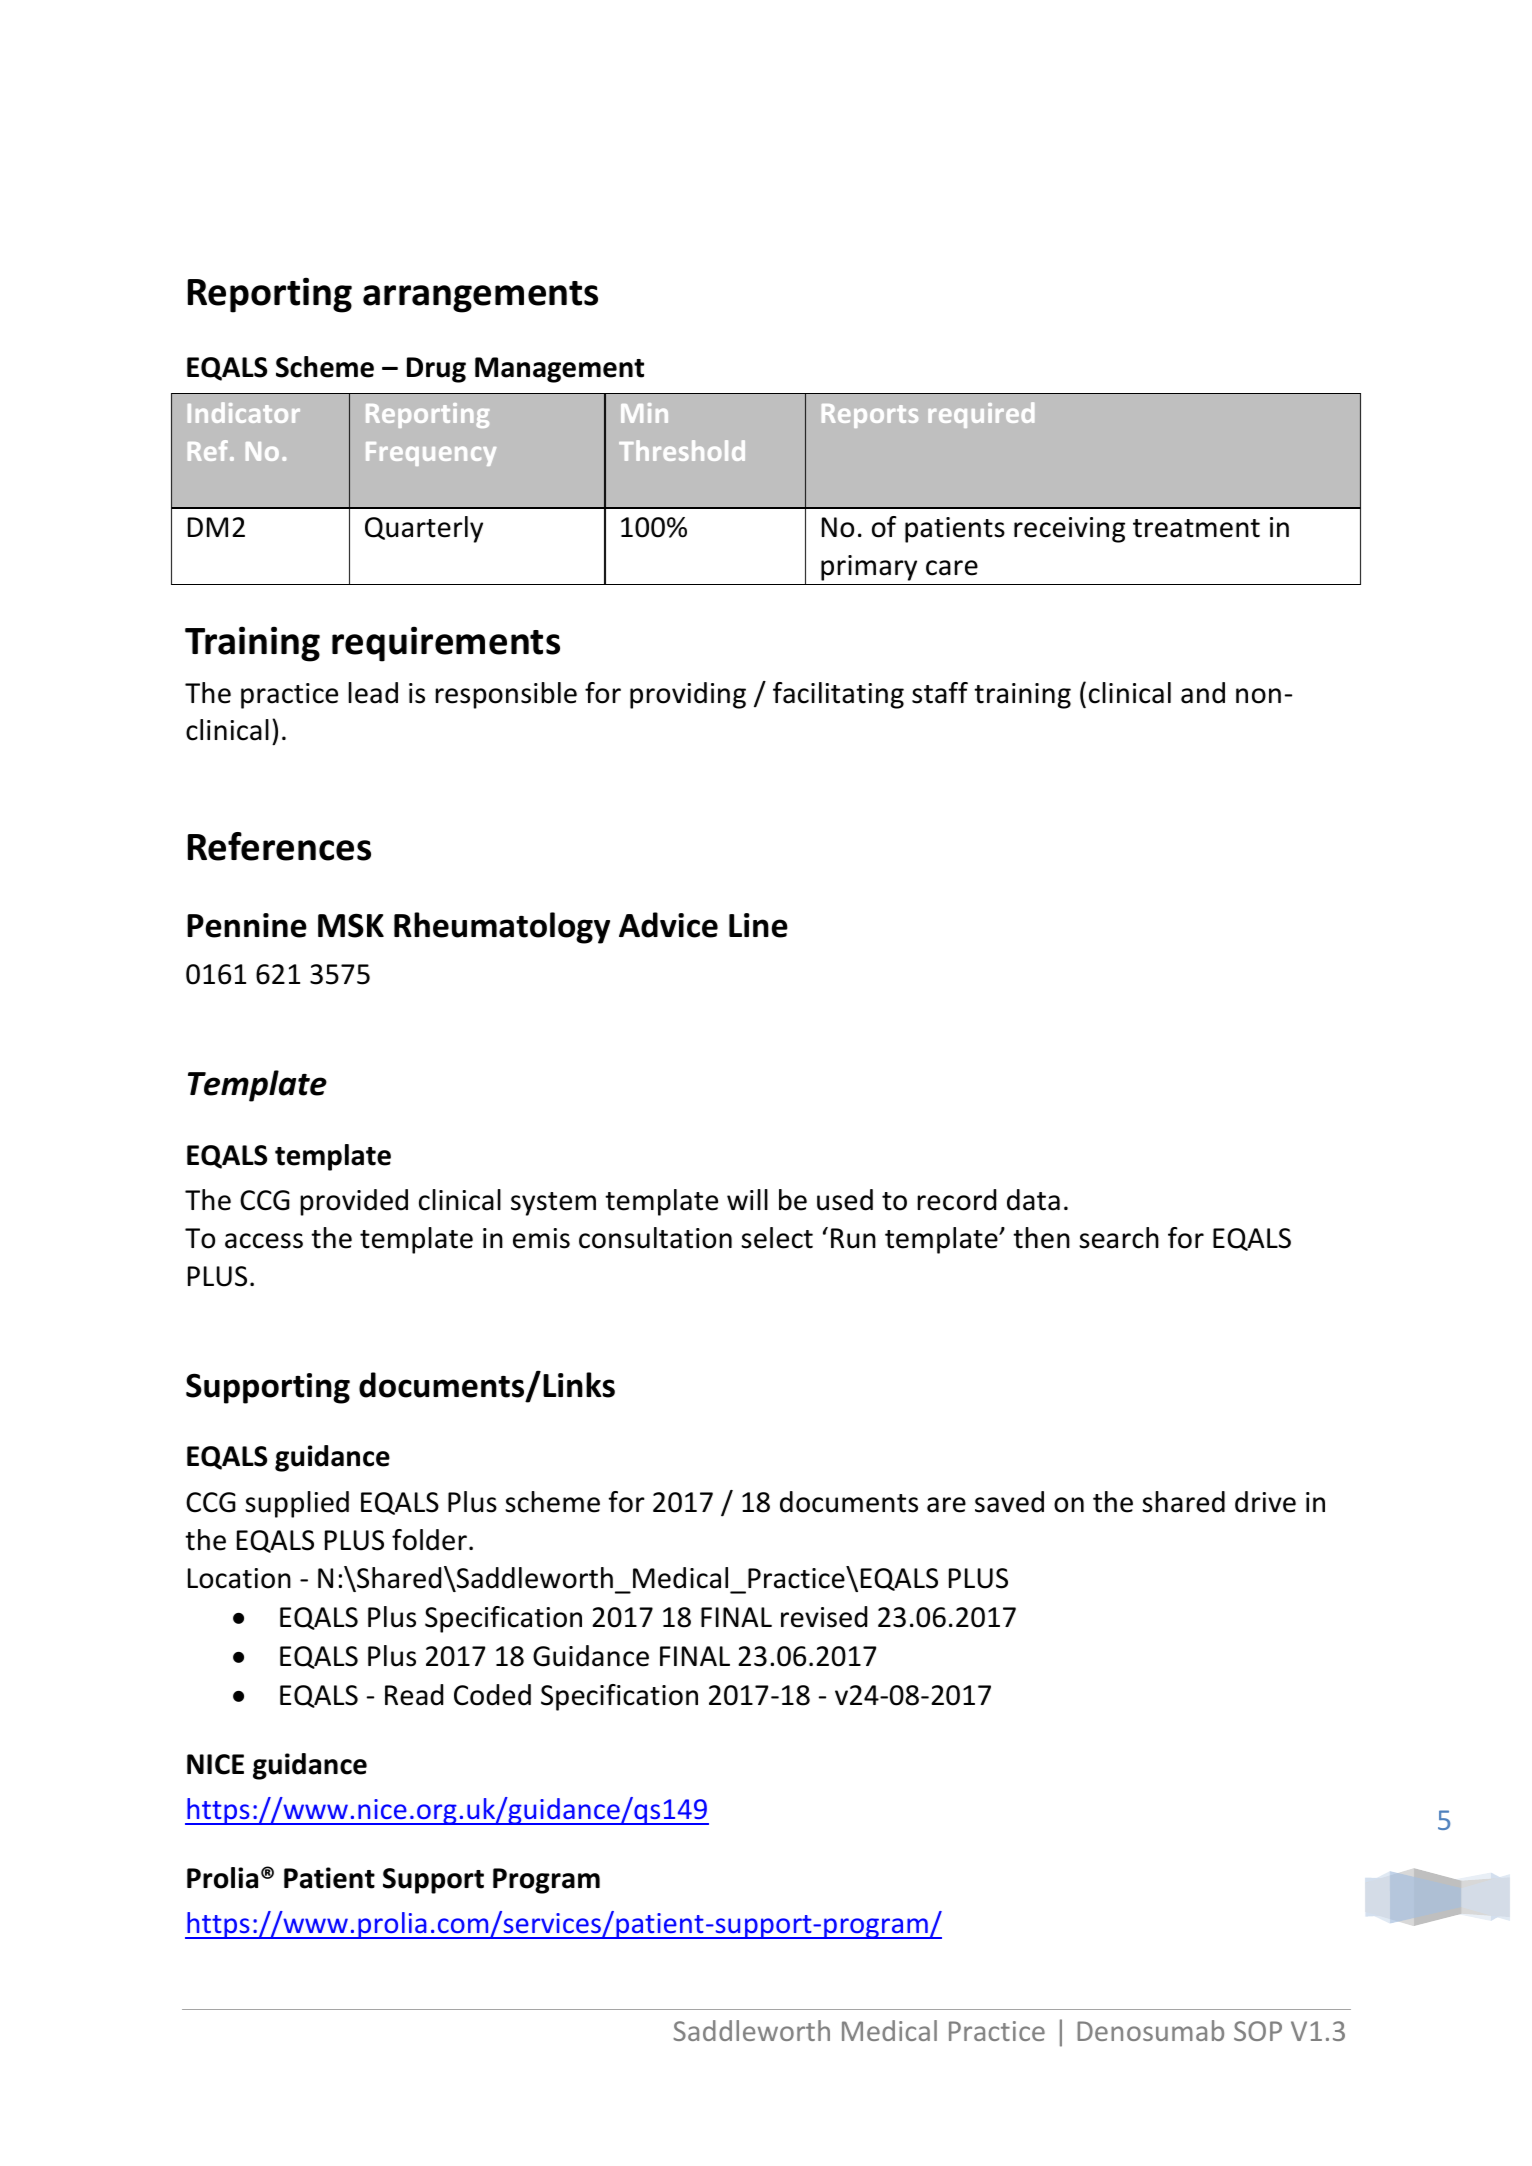 The height and width of the page is (2166, 1532). Describe the element at coordinates (373, 693) in the page. I see `lead` at that location.
